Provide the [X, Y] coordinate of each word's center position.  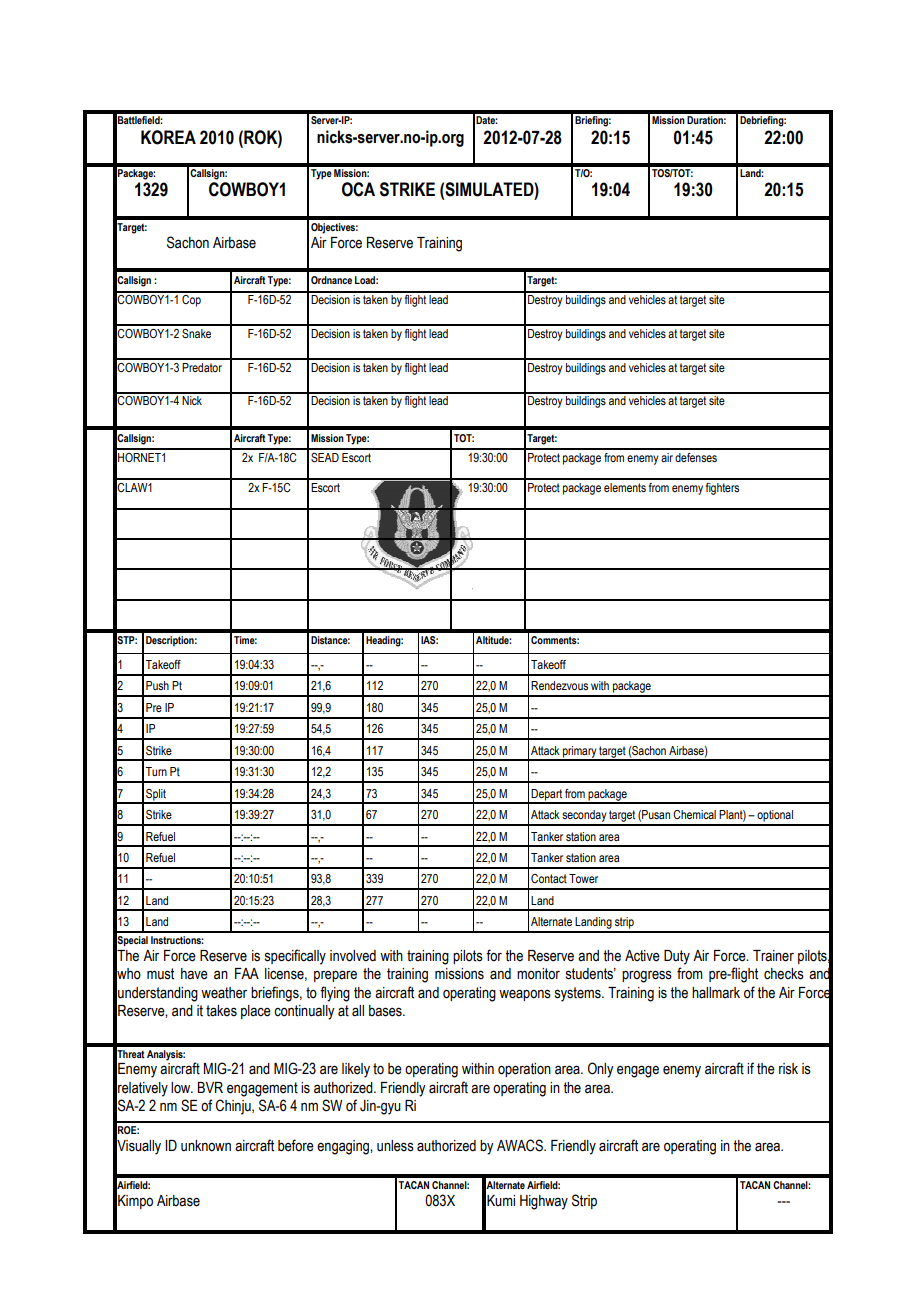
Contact [549, 878]
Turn [156, 771]
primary [579, 753]
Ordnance [331, 280]
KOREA [168, 137]
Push [157, 685]
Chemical [694, 814]
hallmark [716, 993]
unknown [206, 1146]
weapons [525, 995]
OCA [358, 189]
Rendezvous [559, 685]
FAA [247, 973]
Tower [583, 878]
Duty [677, 957]
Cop [191, 299]
